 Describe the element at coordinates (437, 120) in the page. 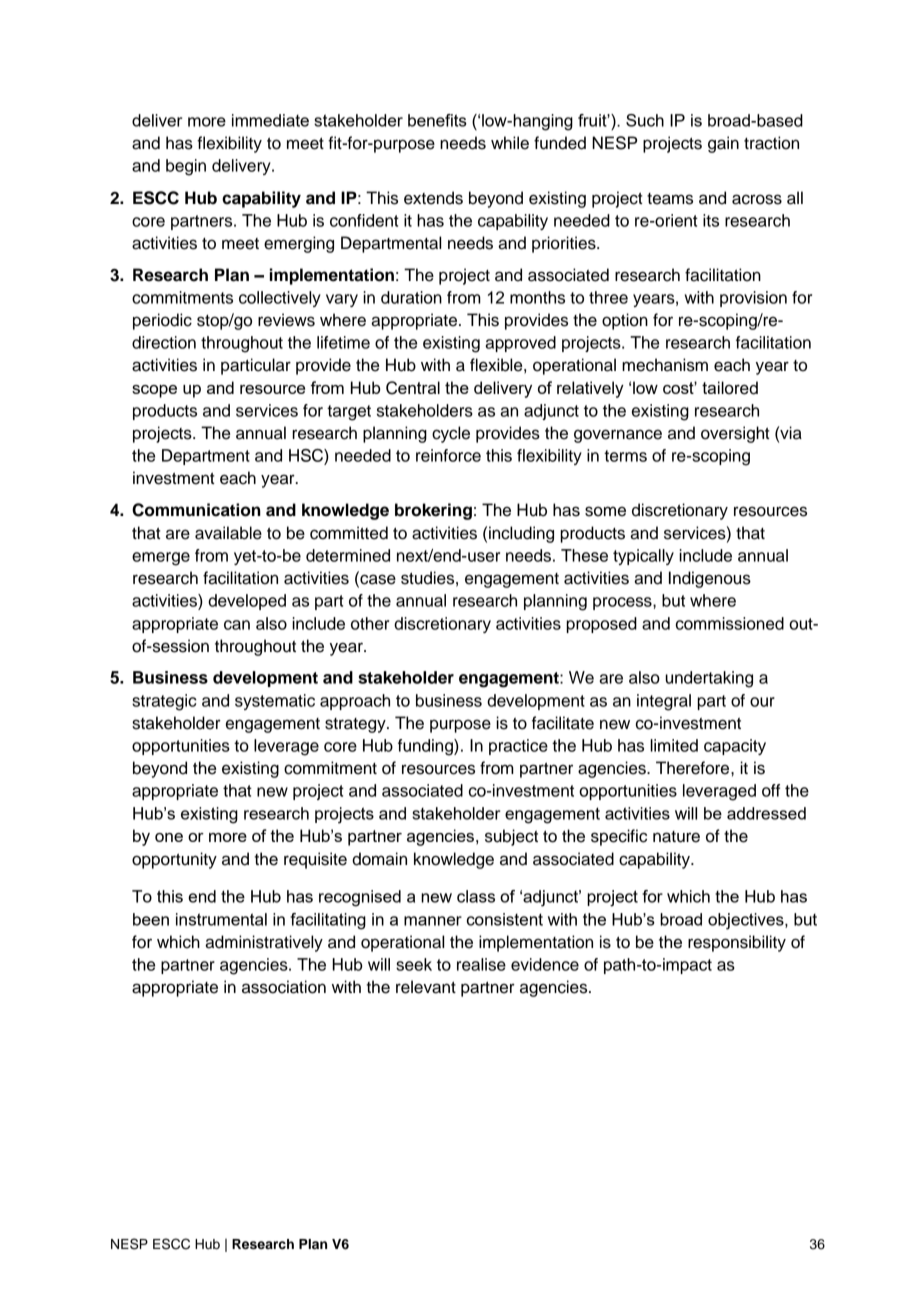

I see `benefits` at that location.
